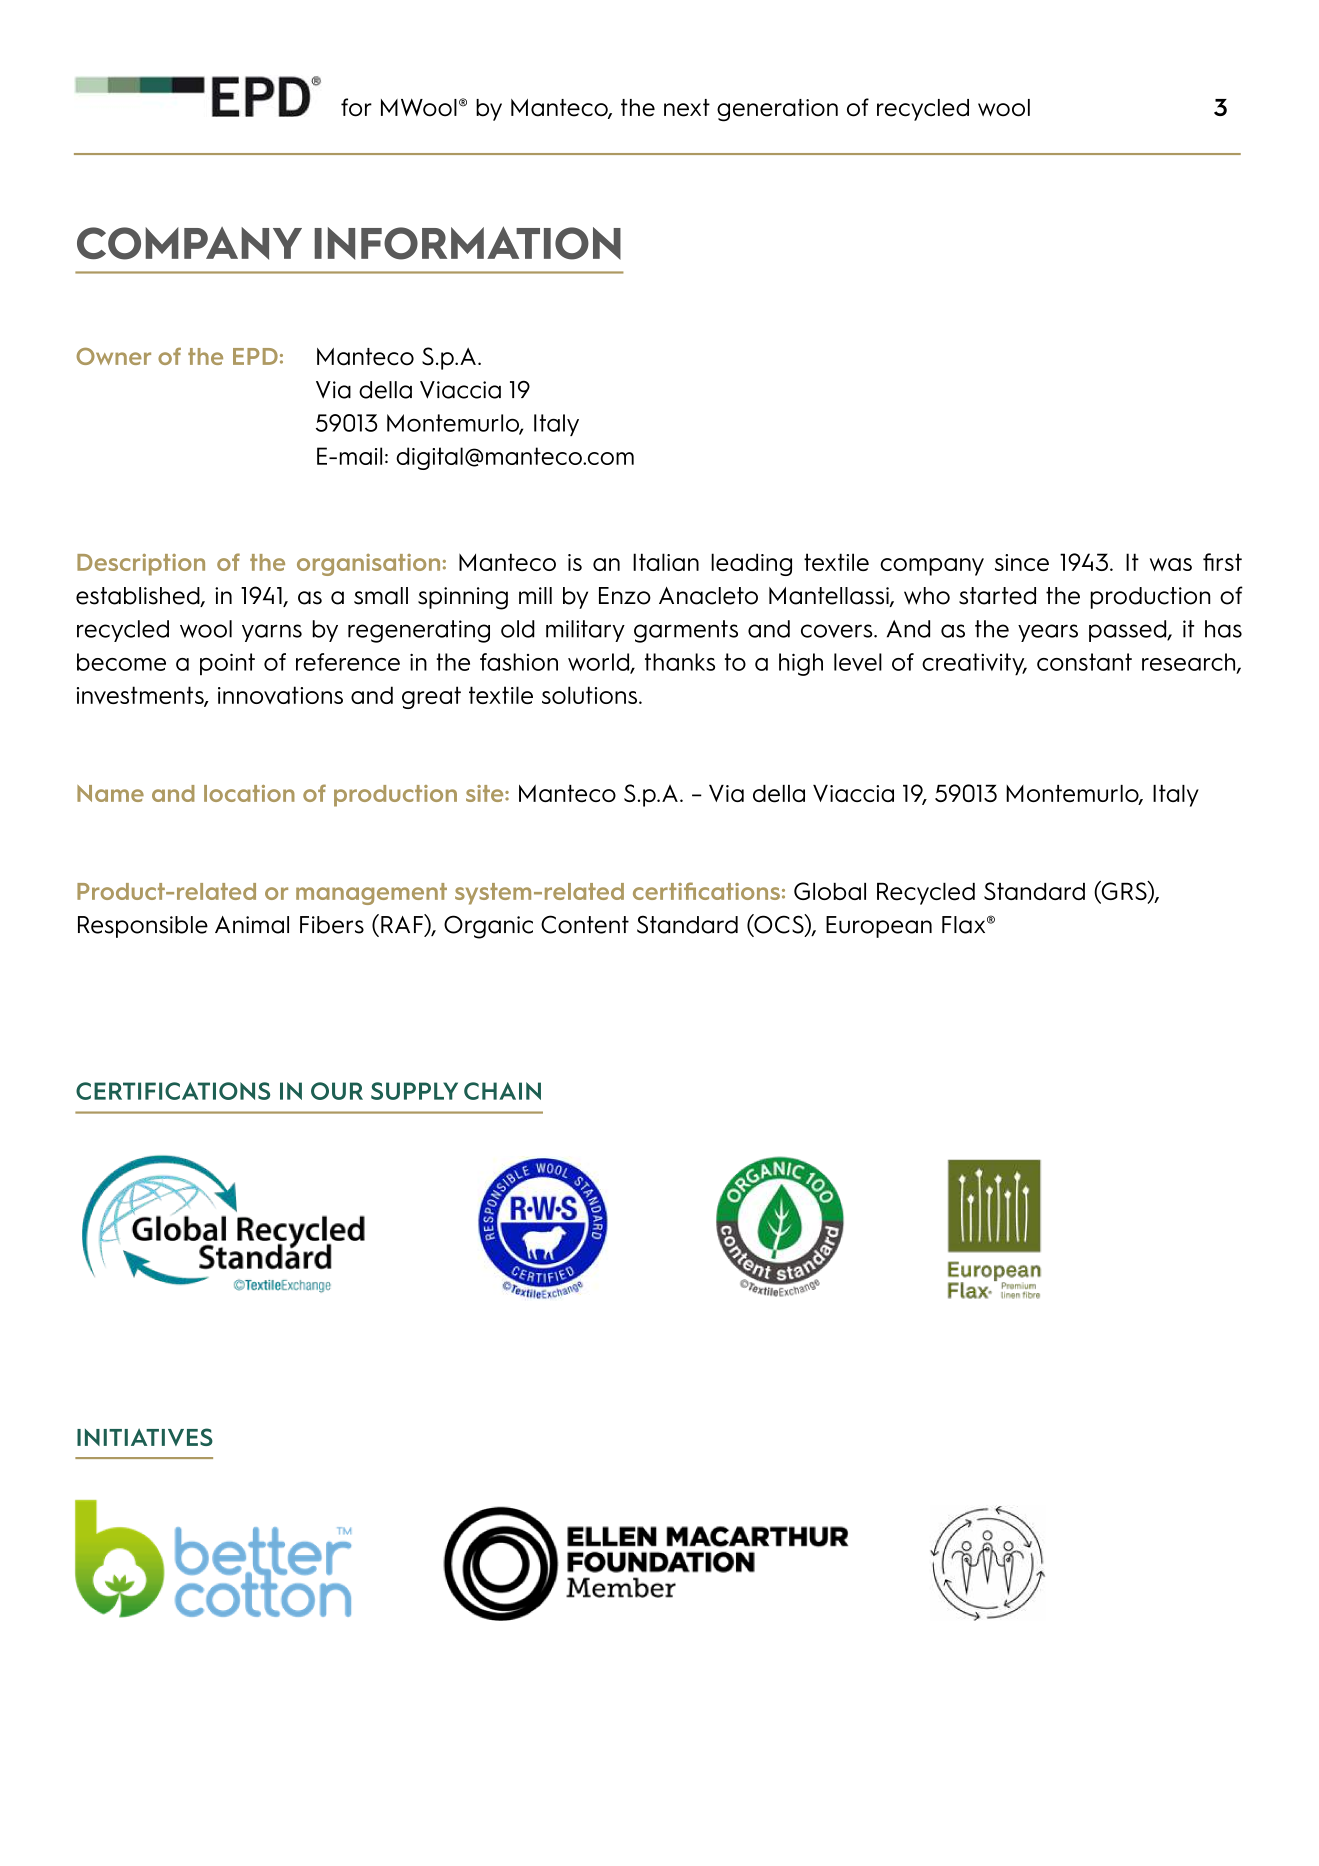  I want to click on generation, so click(777, 110).
